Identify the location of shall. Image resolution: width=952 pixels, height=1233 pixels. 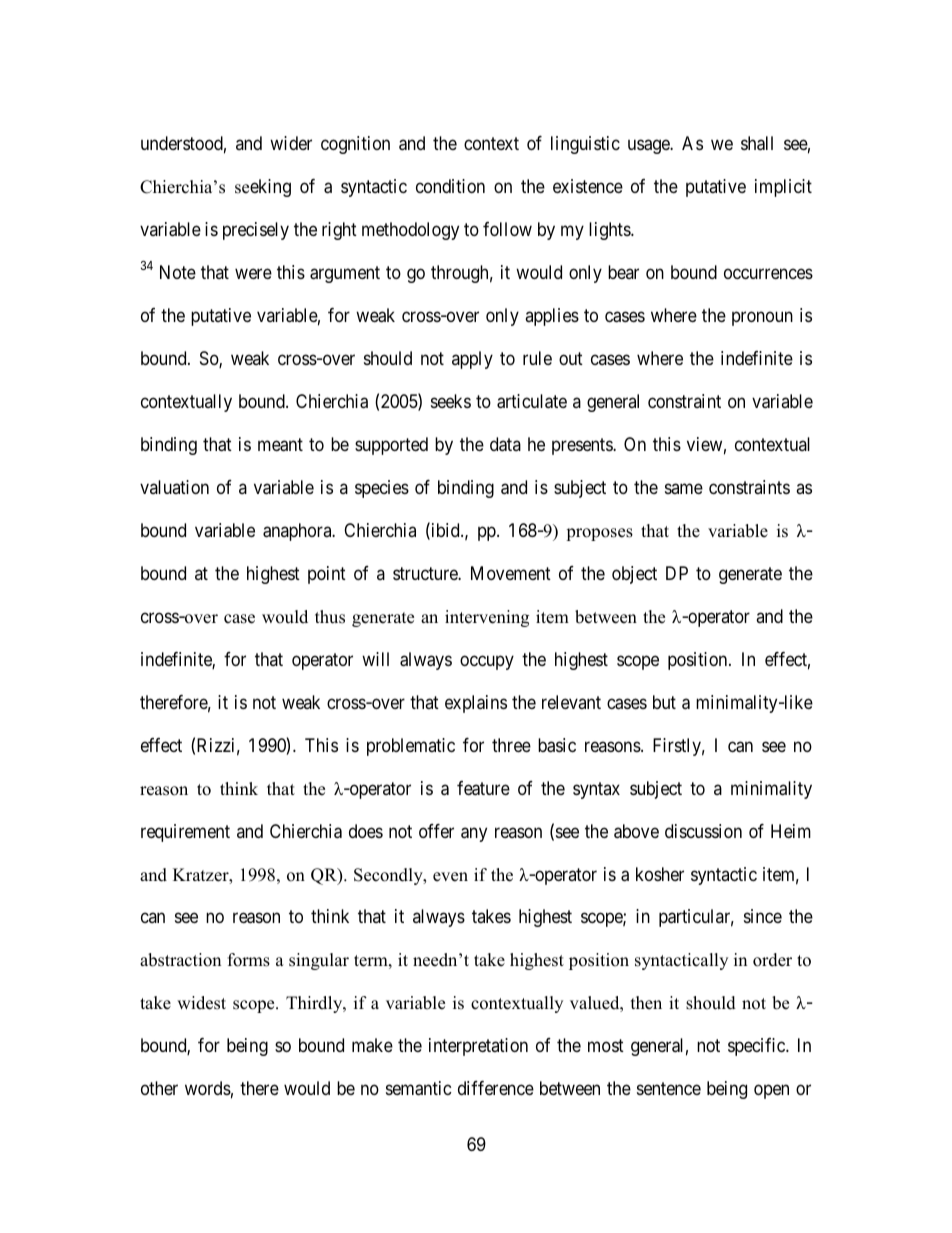
(757, 143).
